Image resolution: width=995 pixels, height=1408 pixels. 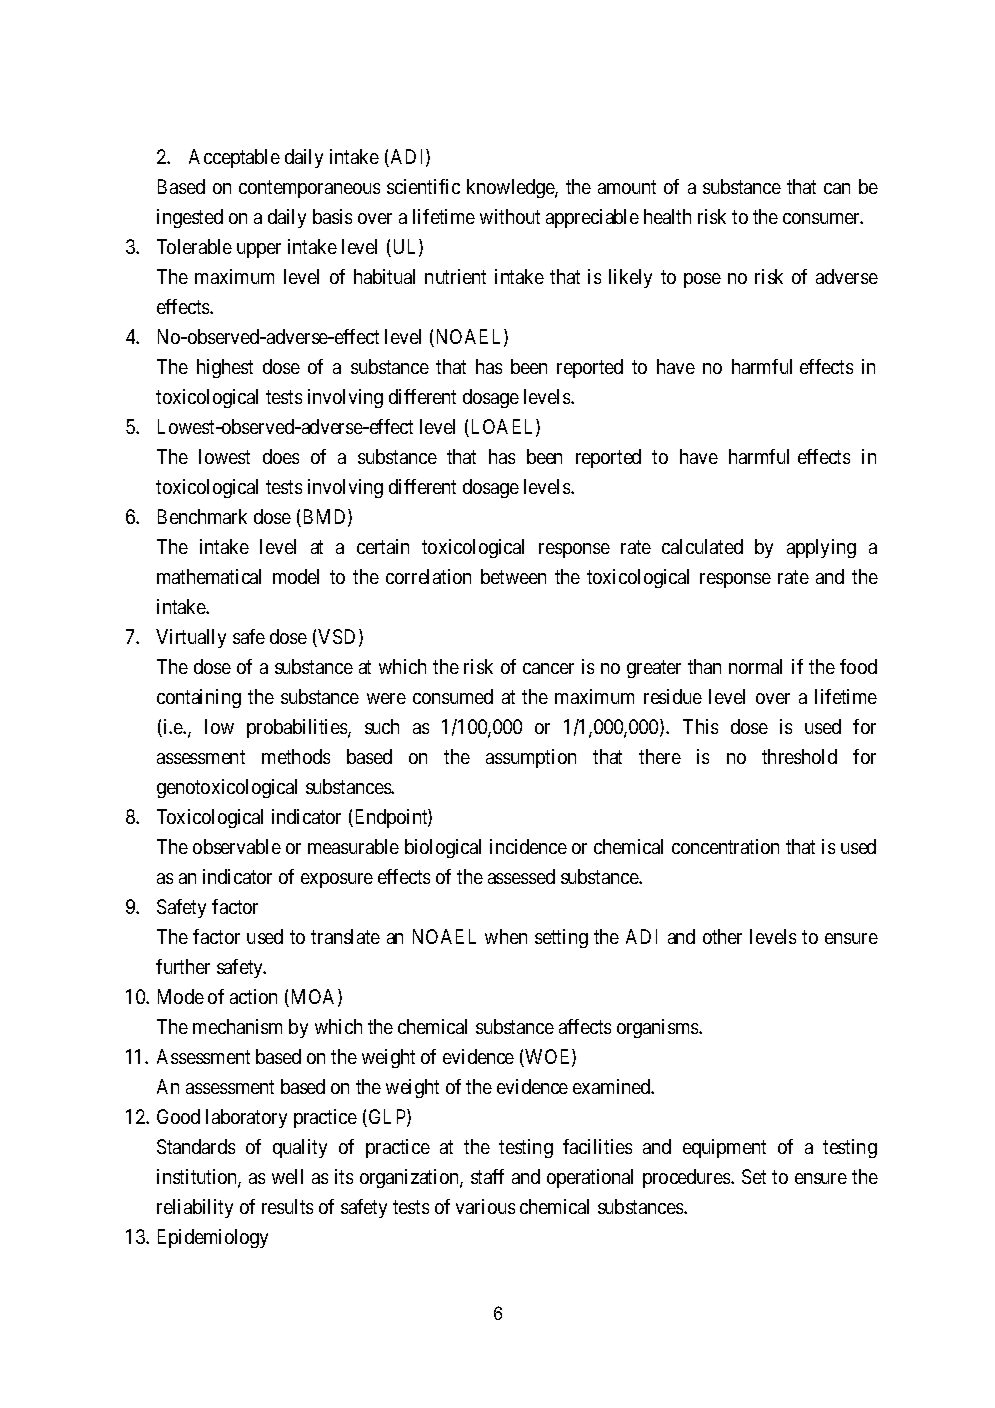 I want to click on observable, so click(x=237, y=846).
